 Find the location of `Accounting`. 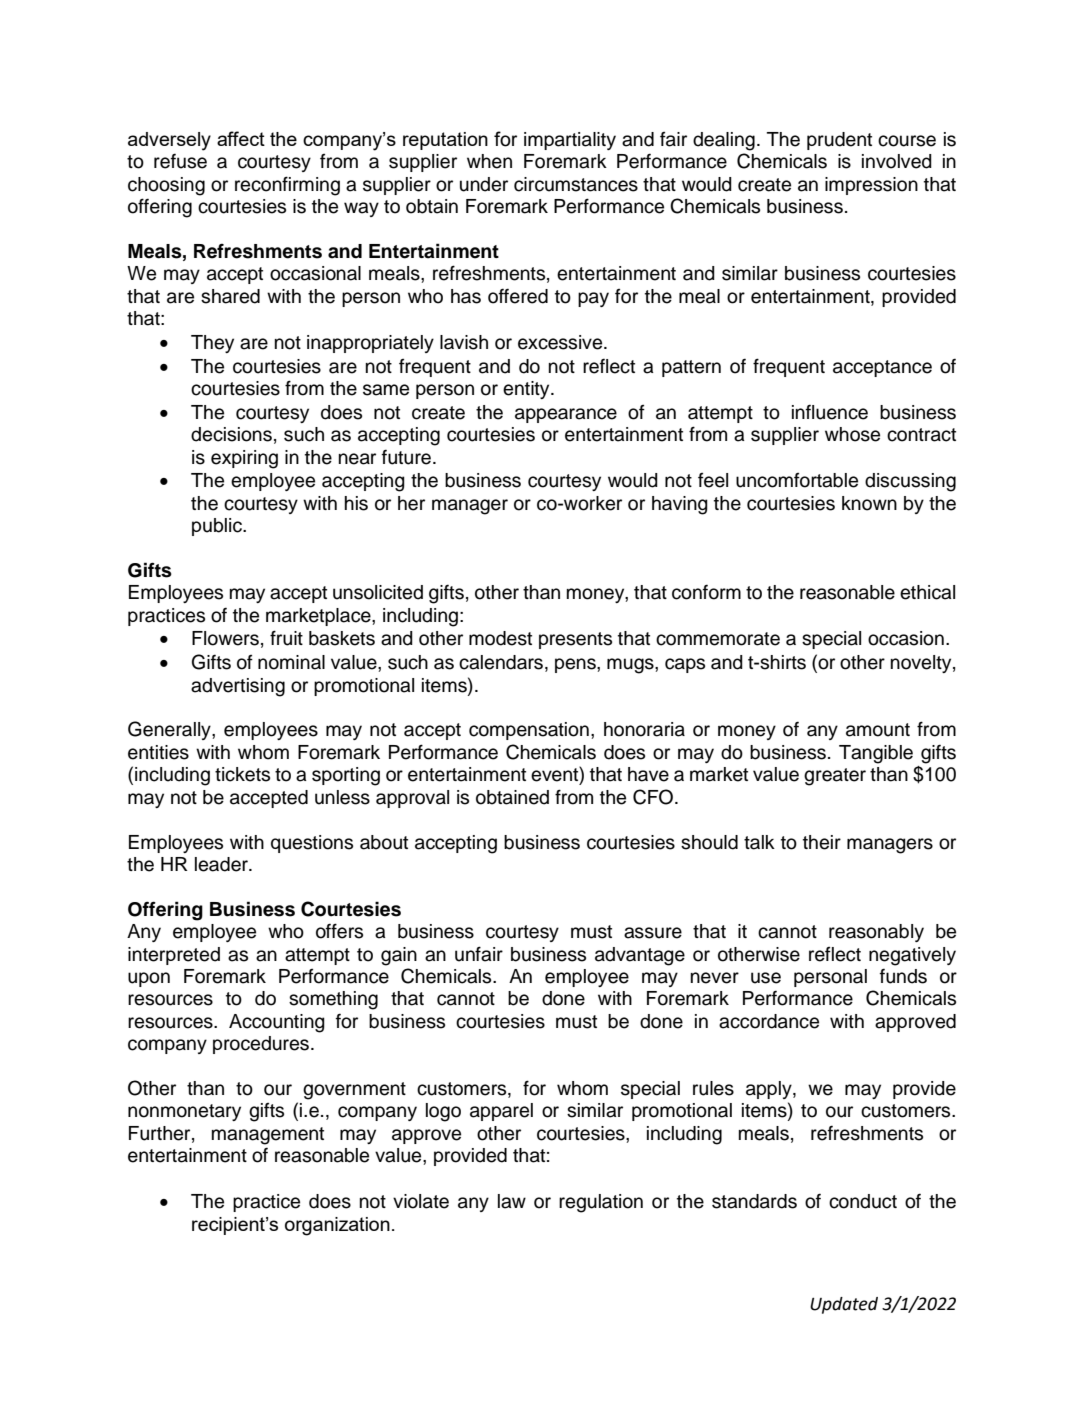

Accounting is located at coordinates (277, 1023).
